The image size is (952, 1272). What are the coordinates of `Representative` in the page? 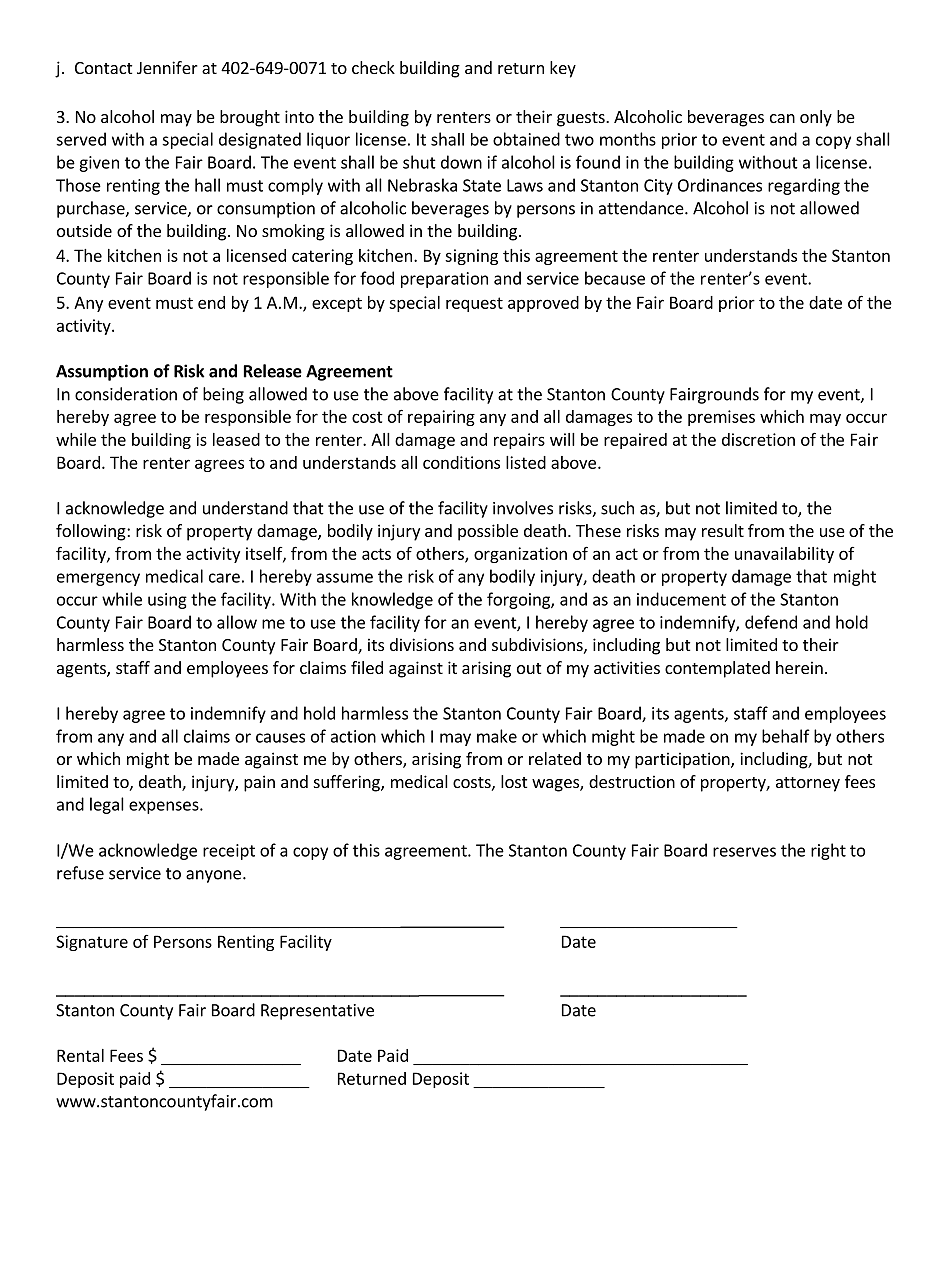 It's located at (317, 1012).
